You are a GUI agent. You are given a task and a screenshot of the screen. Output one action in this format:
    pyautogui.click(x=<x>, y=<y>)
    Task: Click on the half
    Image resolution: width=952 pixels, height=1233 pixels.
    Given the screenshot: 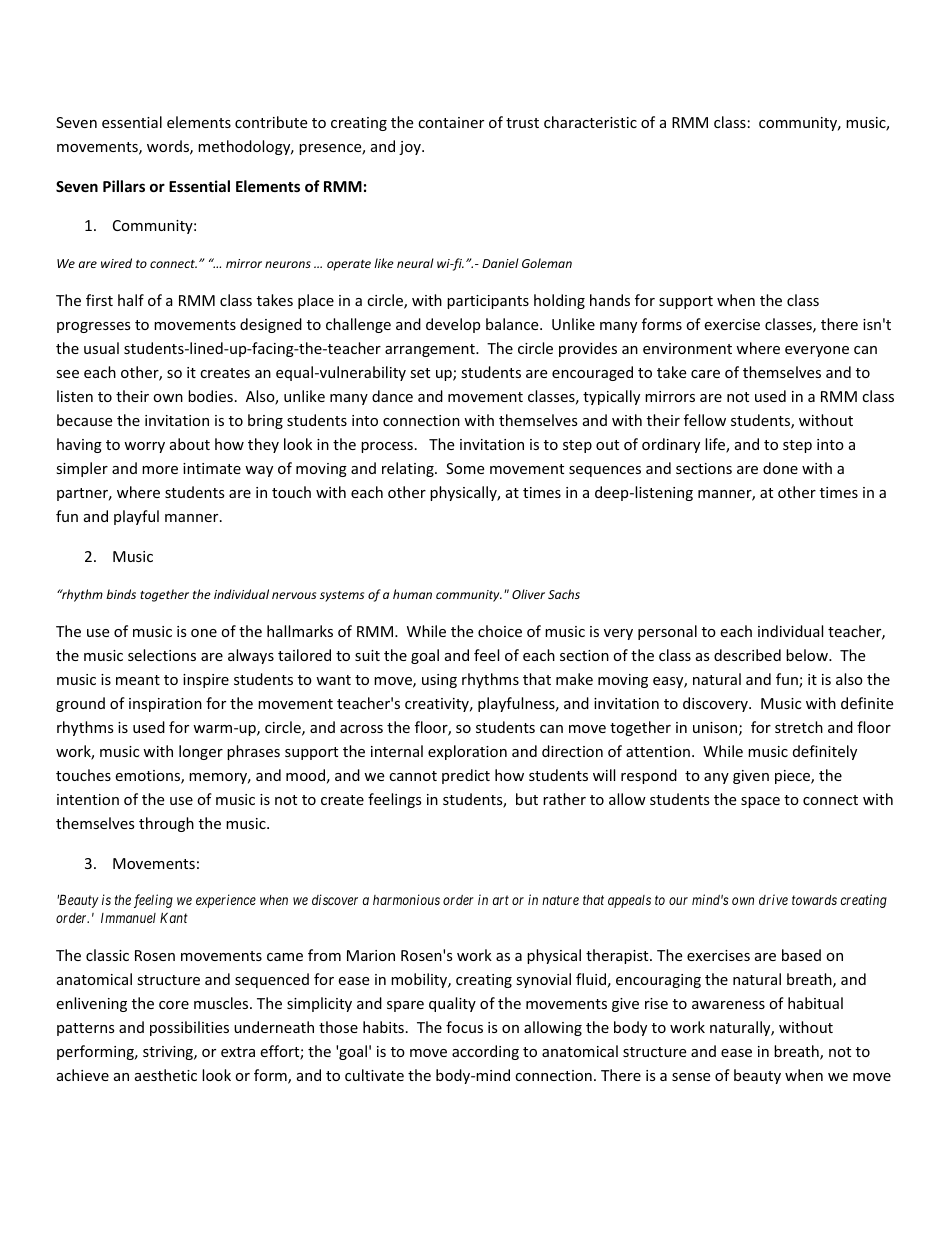 What is the action you would take?
    pyautogui.click(x=131, y=300)
